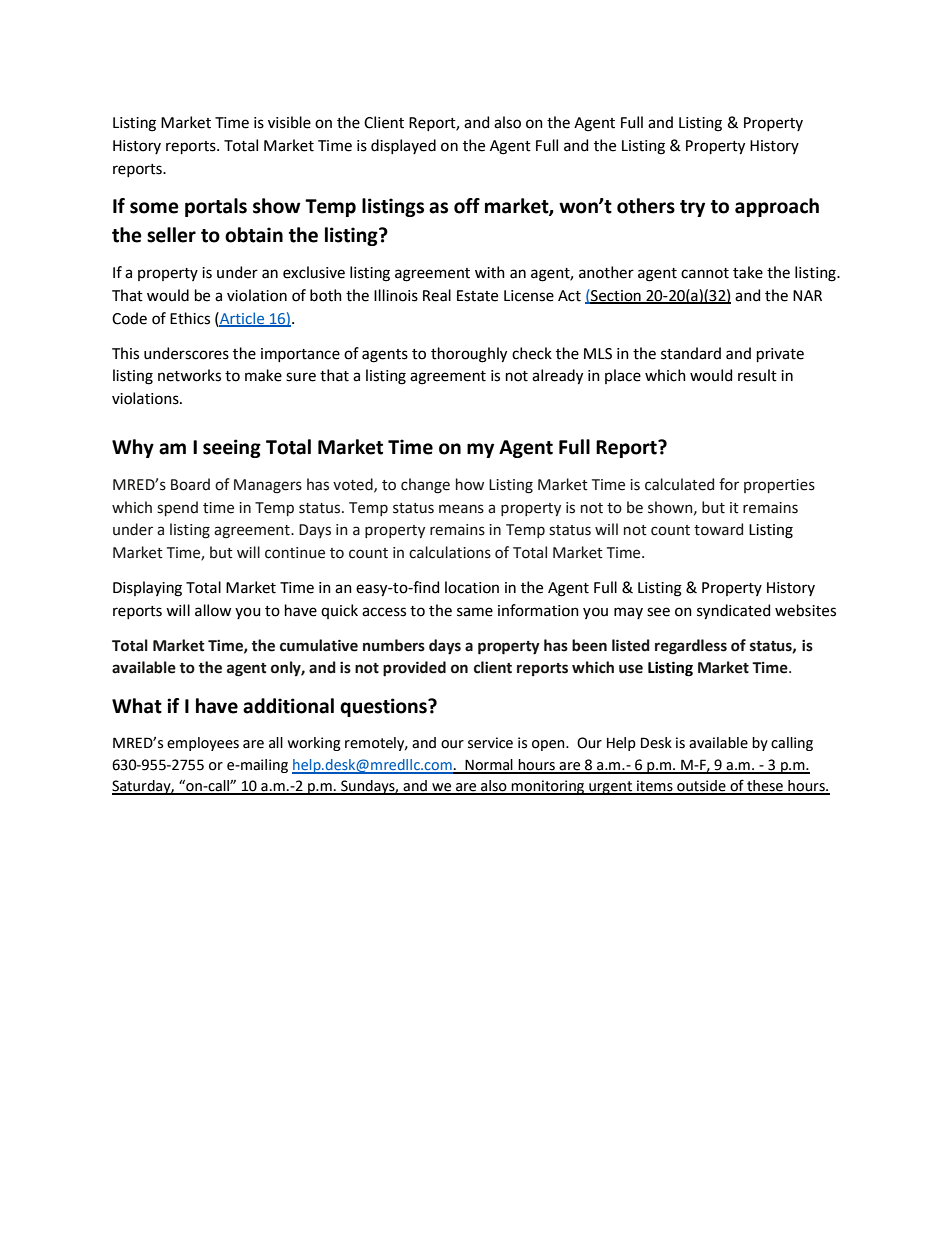 The width and height of the screenshot is (952, 1233). I want to click on try, so click(692, 208).
